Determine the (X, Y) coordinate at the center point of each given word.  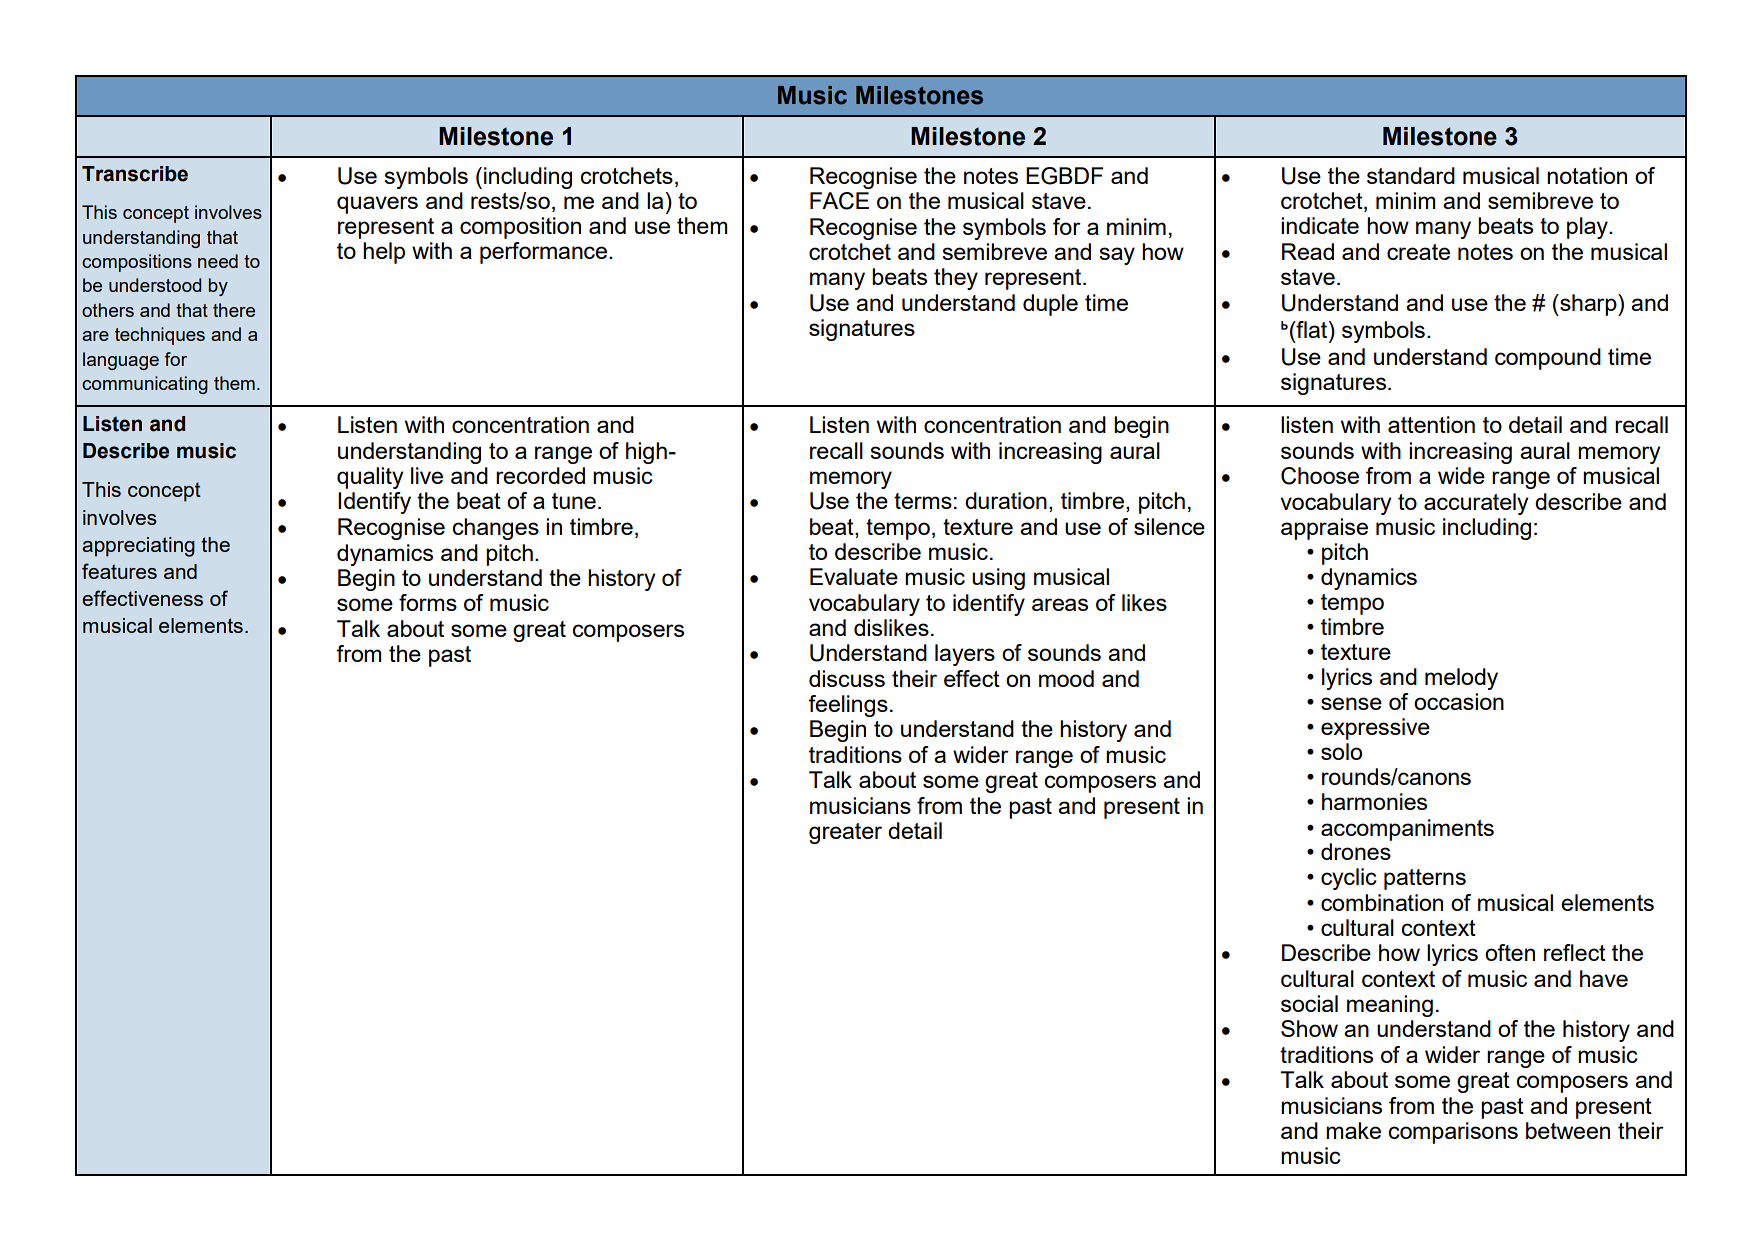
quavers (377, 205)
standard (1411, 175)
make (1353, 1130)
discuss (847, 678)
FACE (839, 201)
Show (1309, 1028)
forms (428, 602)
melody (1461, 679)
